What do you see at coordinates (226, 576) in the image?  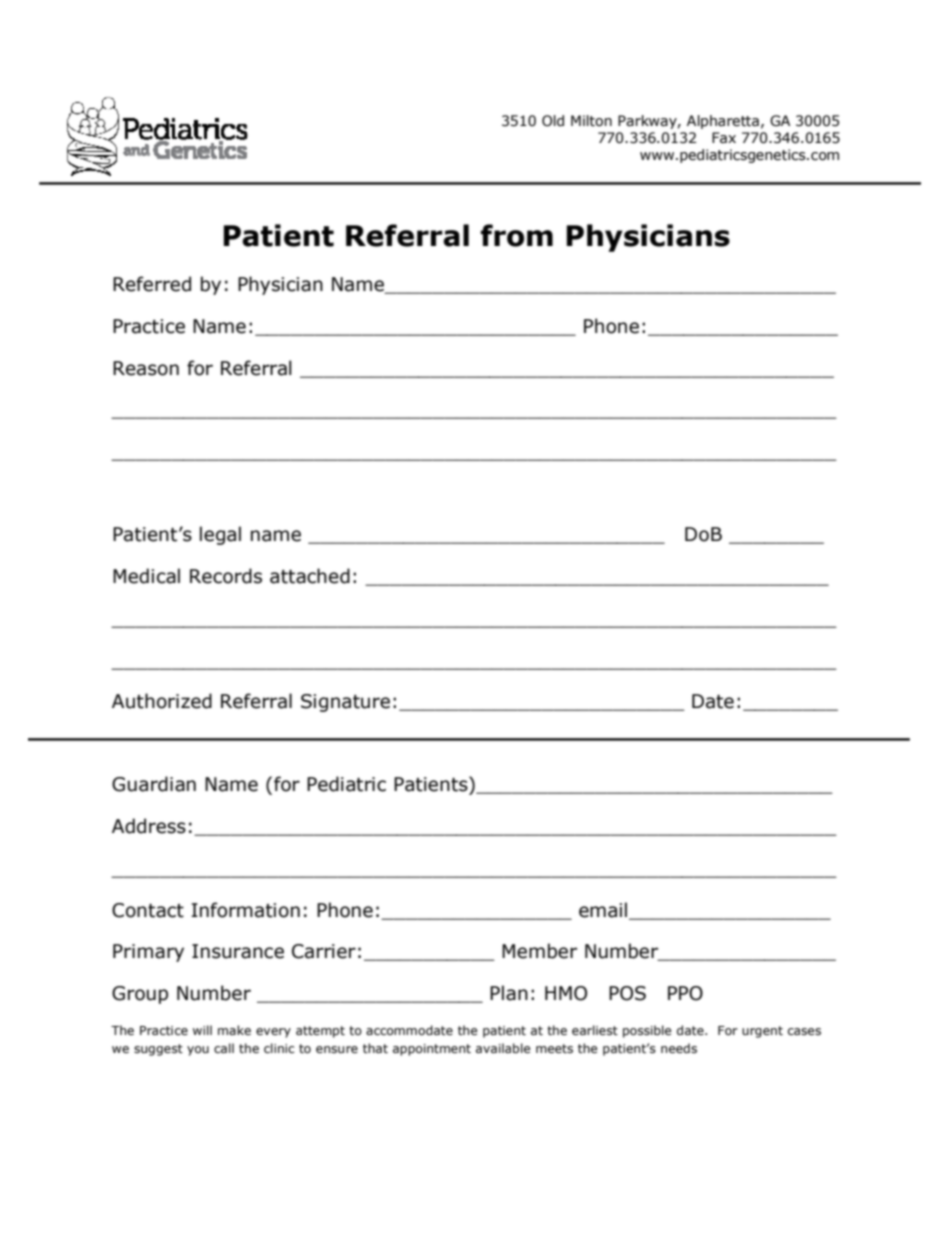 I see `Records` at bounding box center [226, 576].
